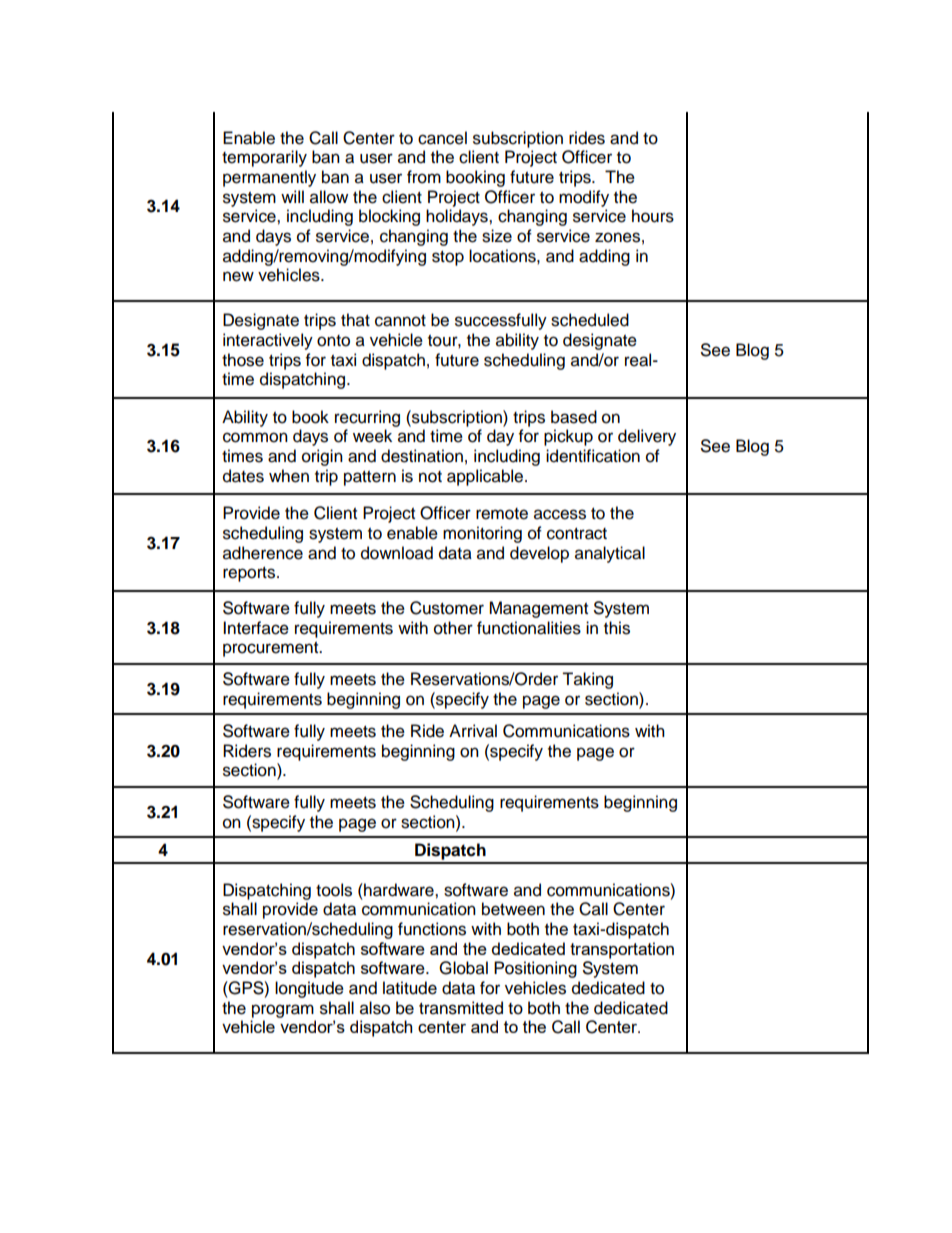  What do you see at coordinates (309, 989) in the image?
I see `longitude` at bounding box center [309, 989].
